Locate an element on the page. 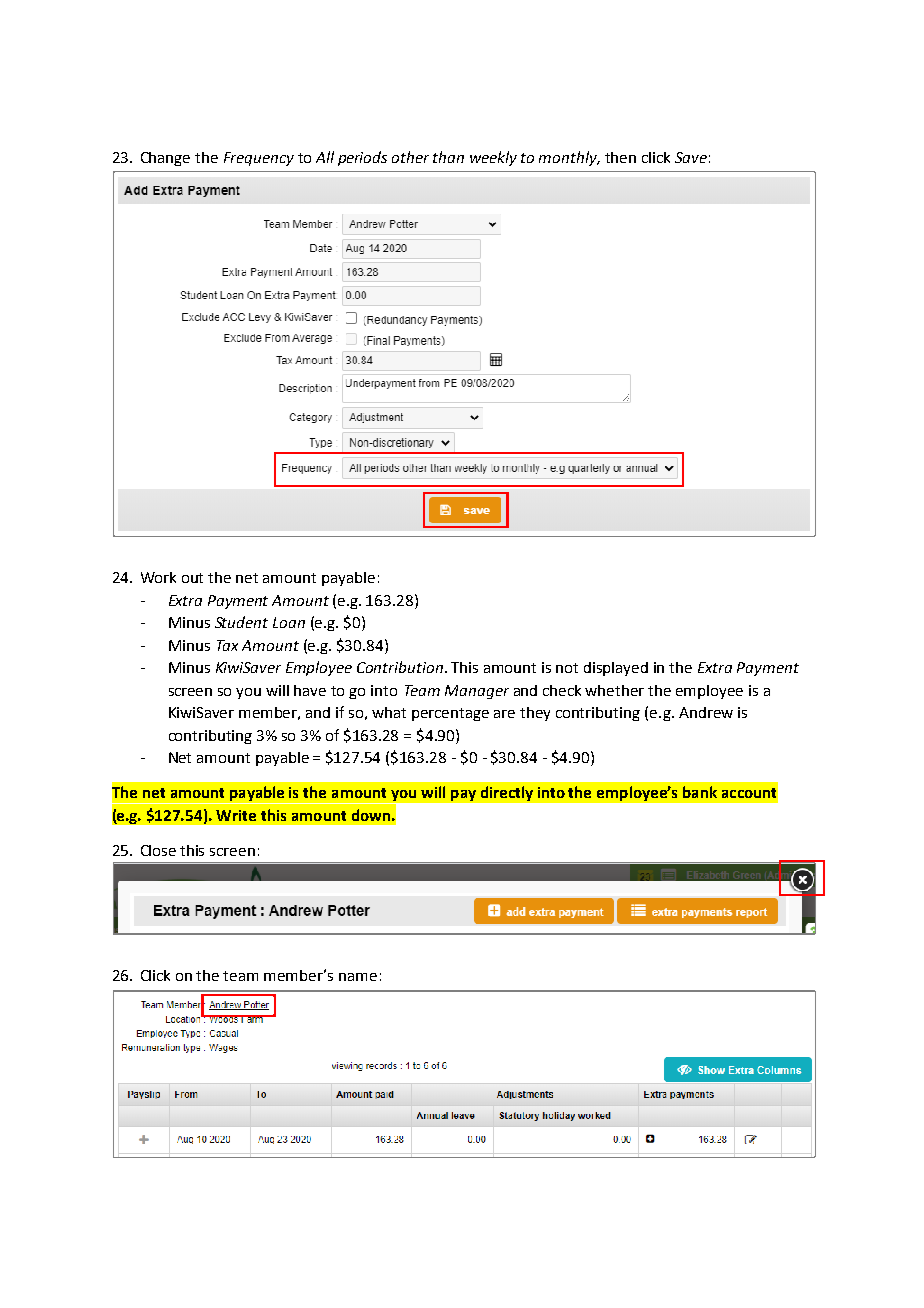  whether is located at coordinates (614, 690).
